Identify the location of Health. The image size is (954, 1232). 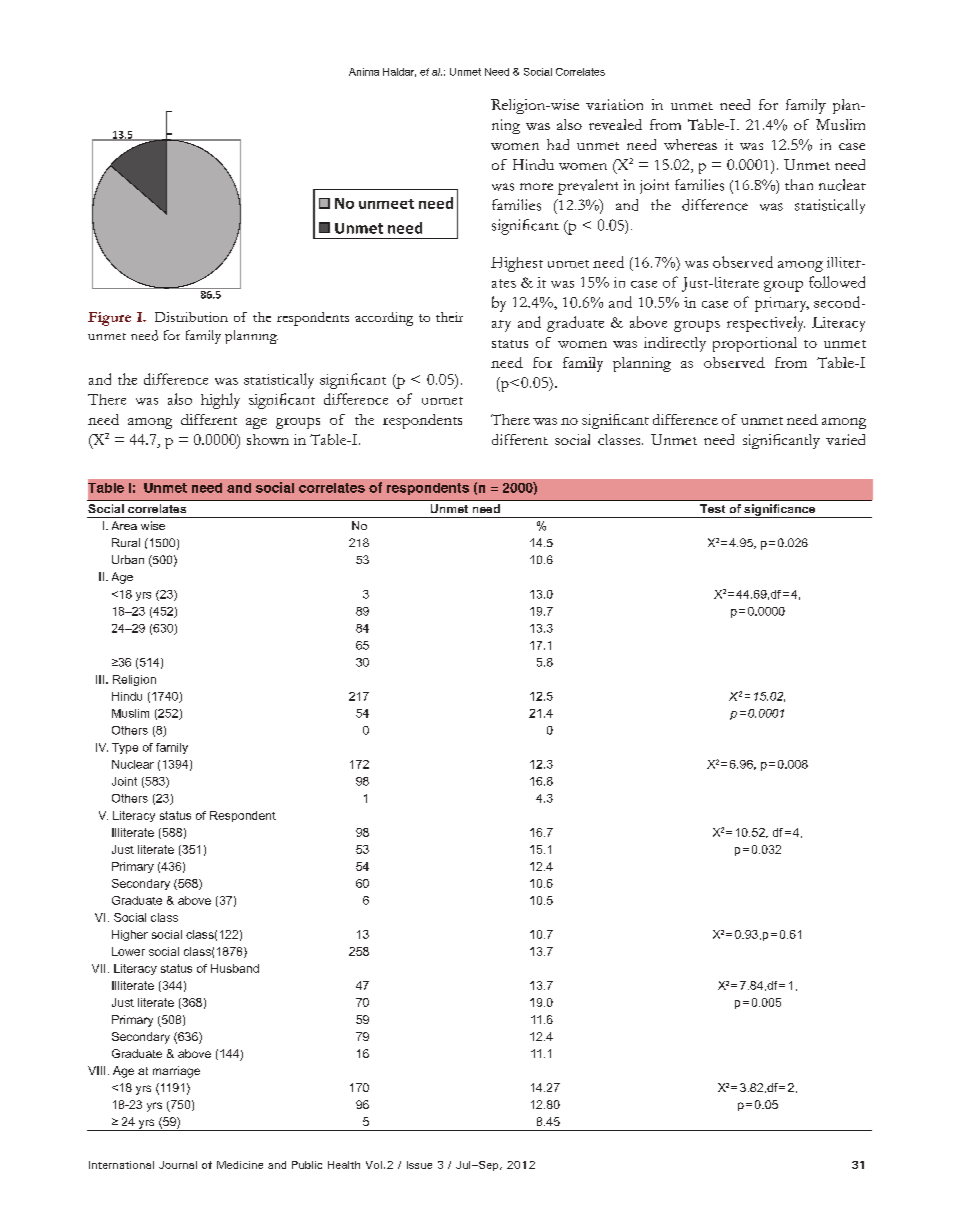
(344, 1165).
